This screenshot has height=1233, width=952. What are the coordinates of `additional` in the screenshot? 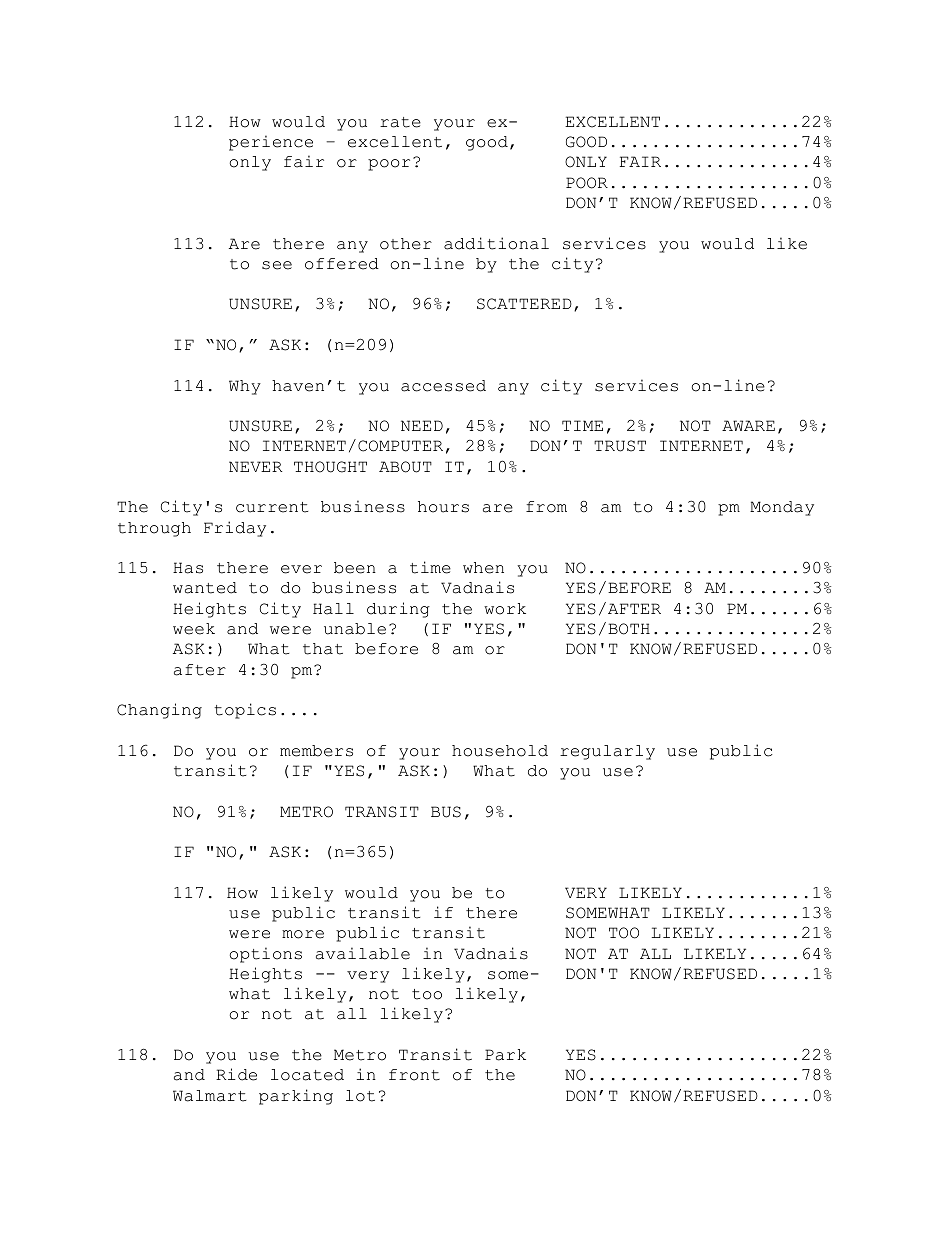 It's located at (496, 243).
